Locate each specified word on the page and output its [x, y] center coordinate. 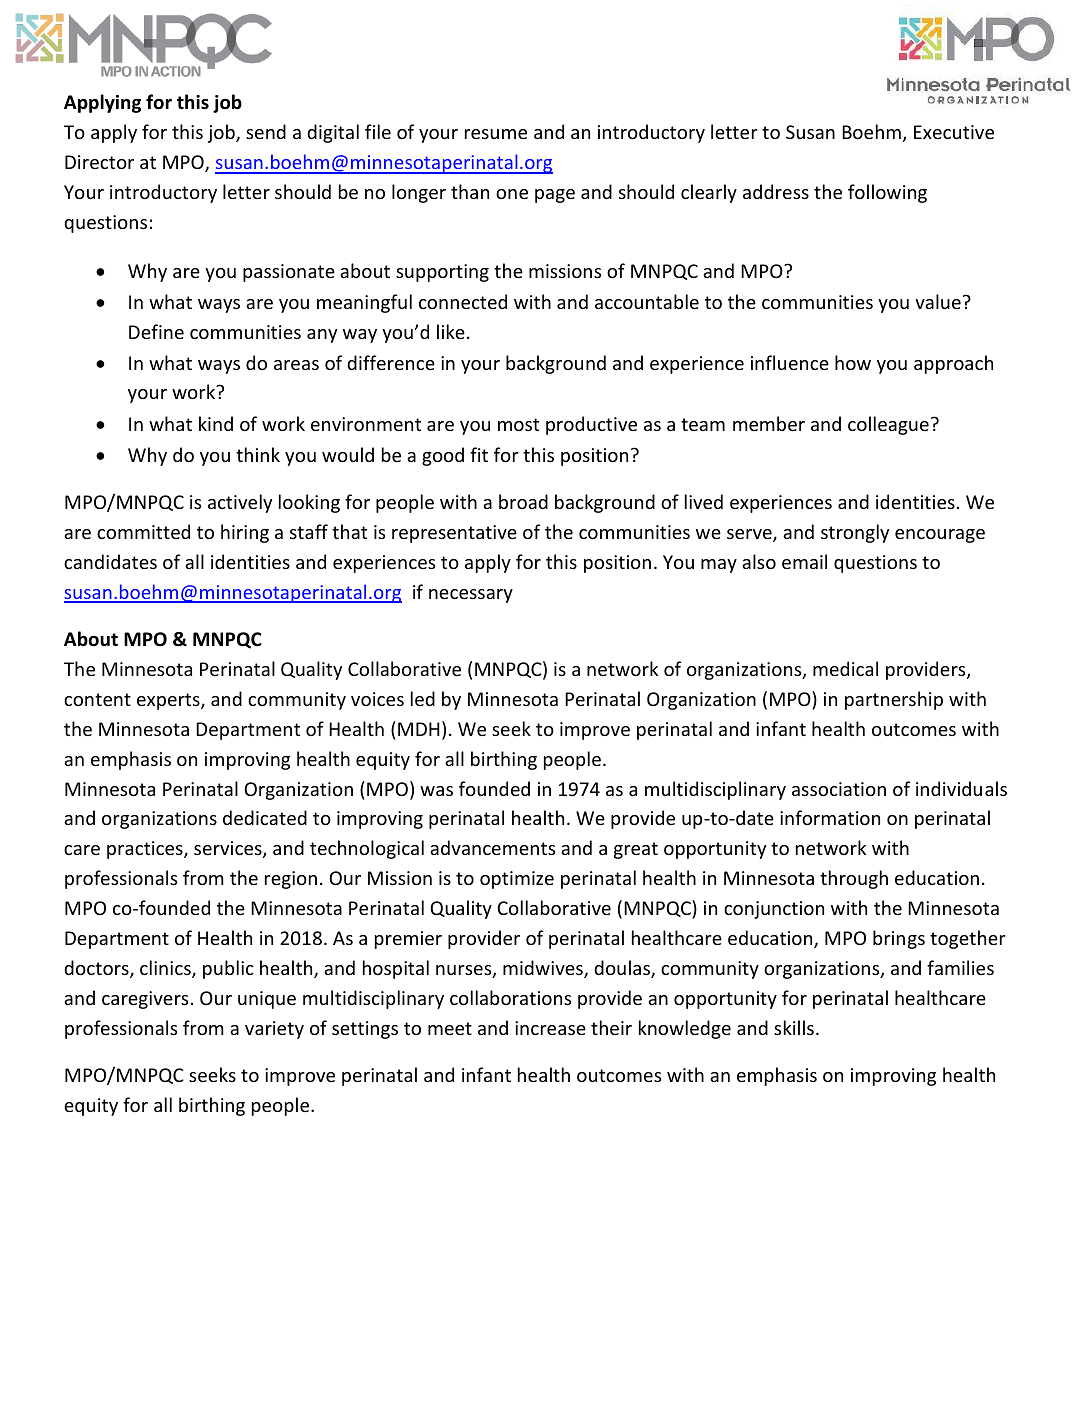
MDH [419, 729]
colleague [888, 425]
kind [216, 423]
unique [267, 1000]
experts [169, 701]
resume [496, 134]
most [518, 424]
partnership [894, 700]
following [887, 193]
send [266, 131]
